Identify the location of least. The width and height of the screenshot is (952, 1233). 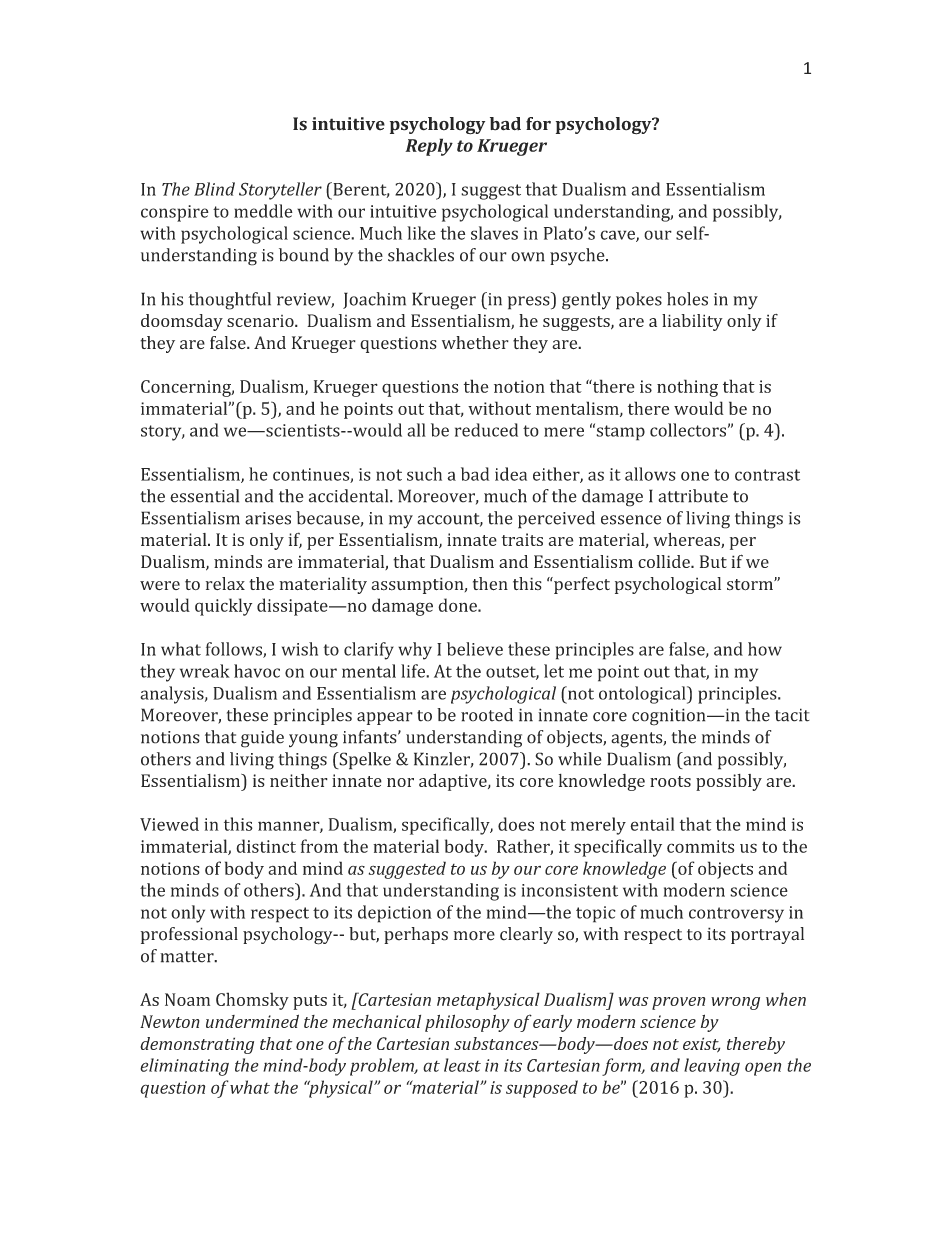
(462, 1065).
